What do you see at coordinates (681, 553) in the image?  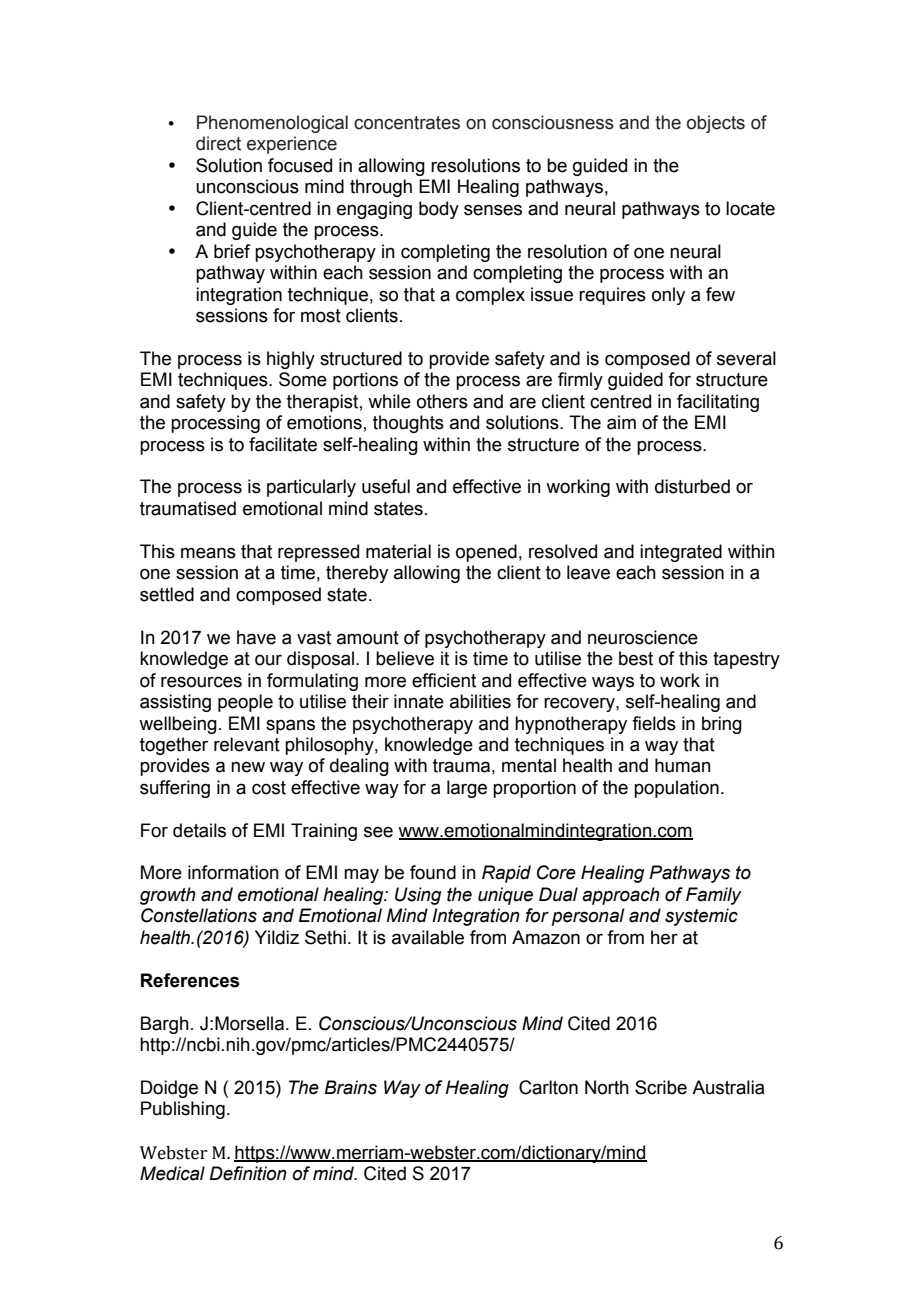 I see `integrated` at bounding box center [681, 553].
